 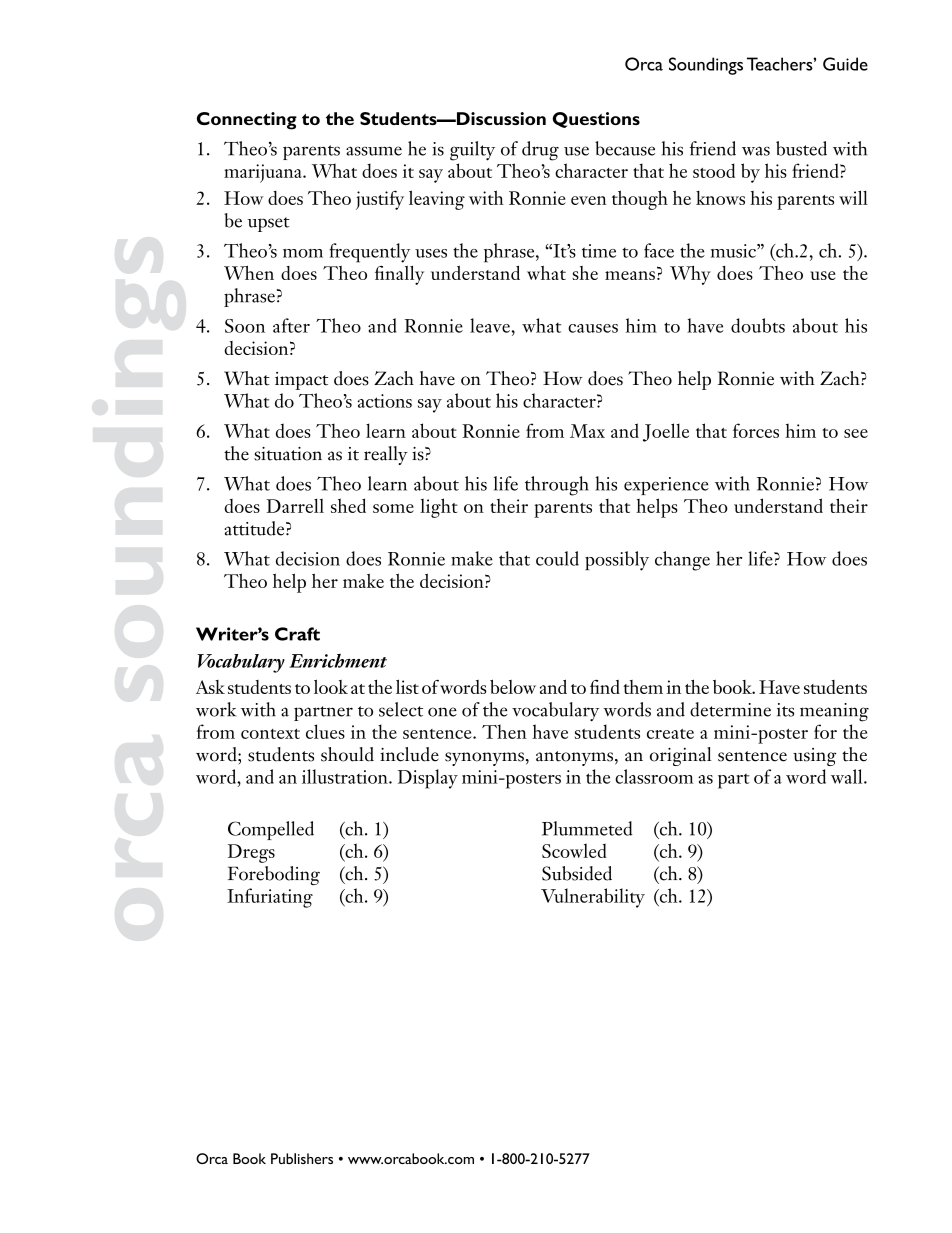 I want to click on busted, so click(x=801, y=148).
